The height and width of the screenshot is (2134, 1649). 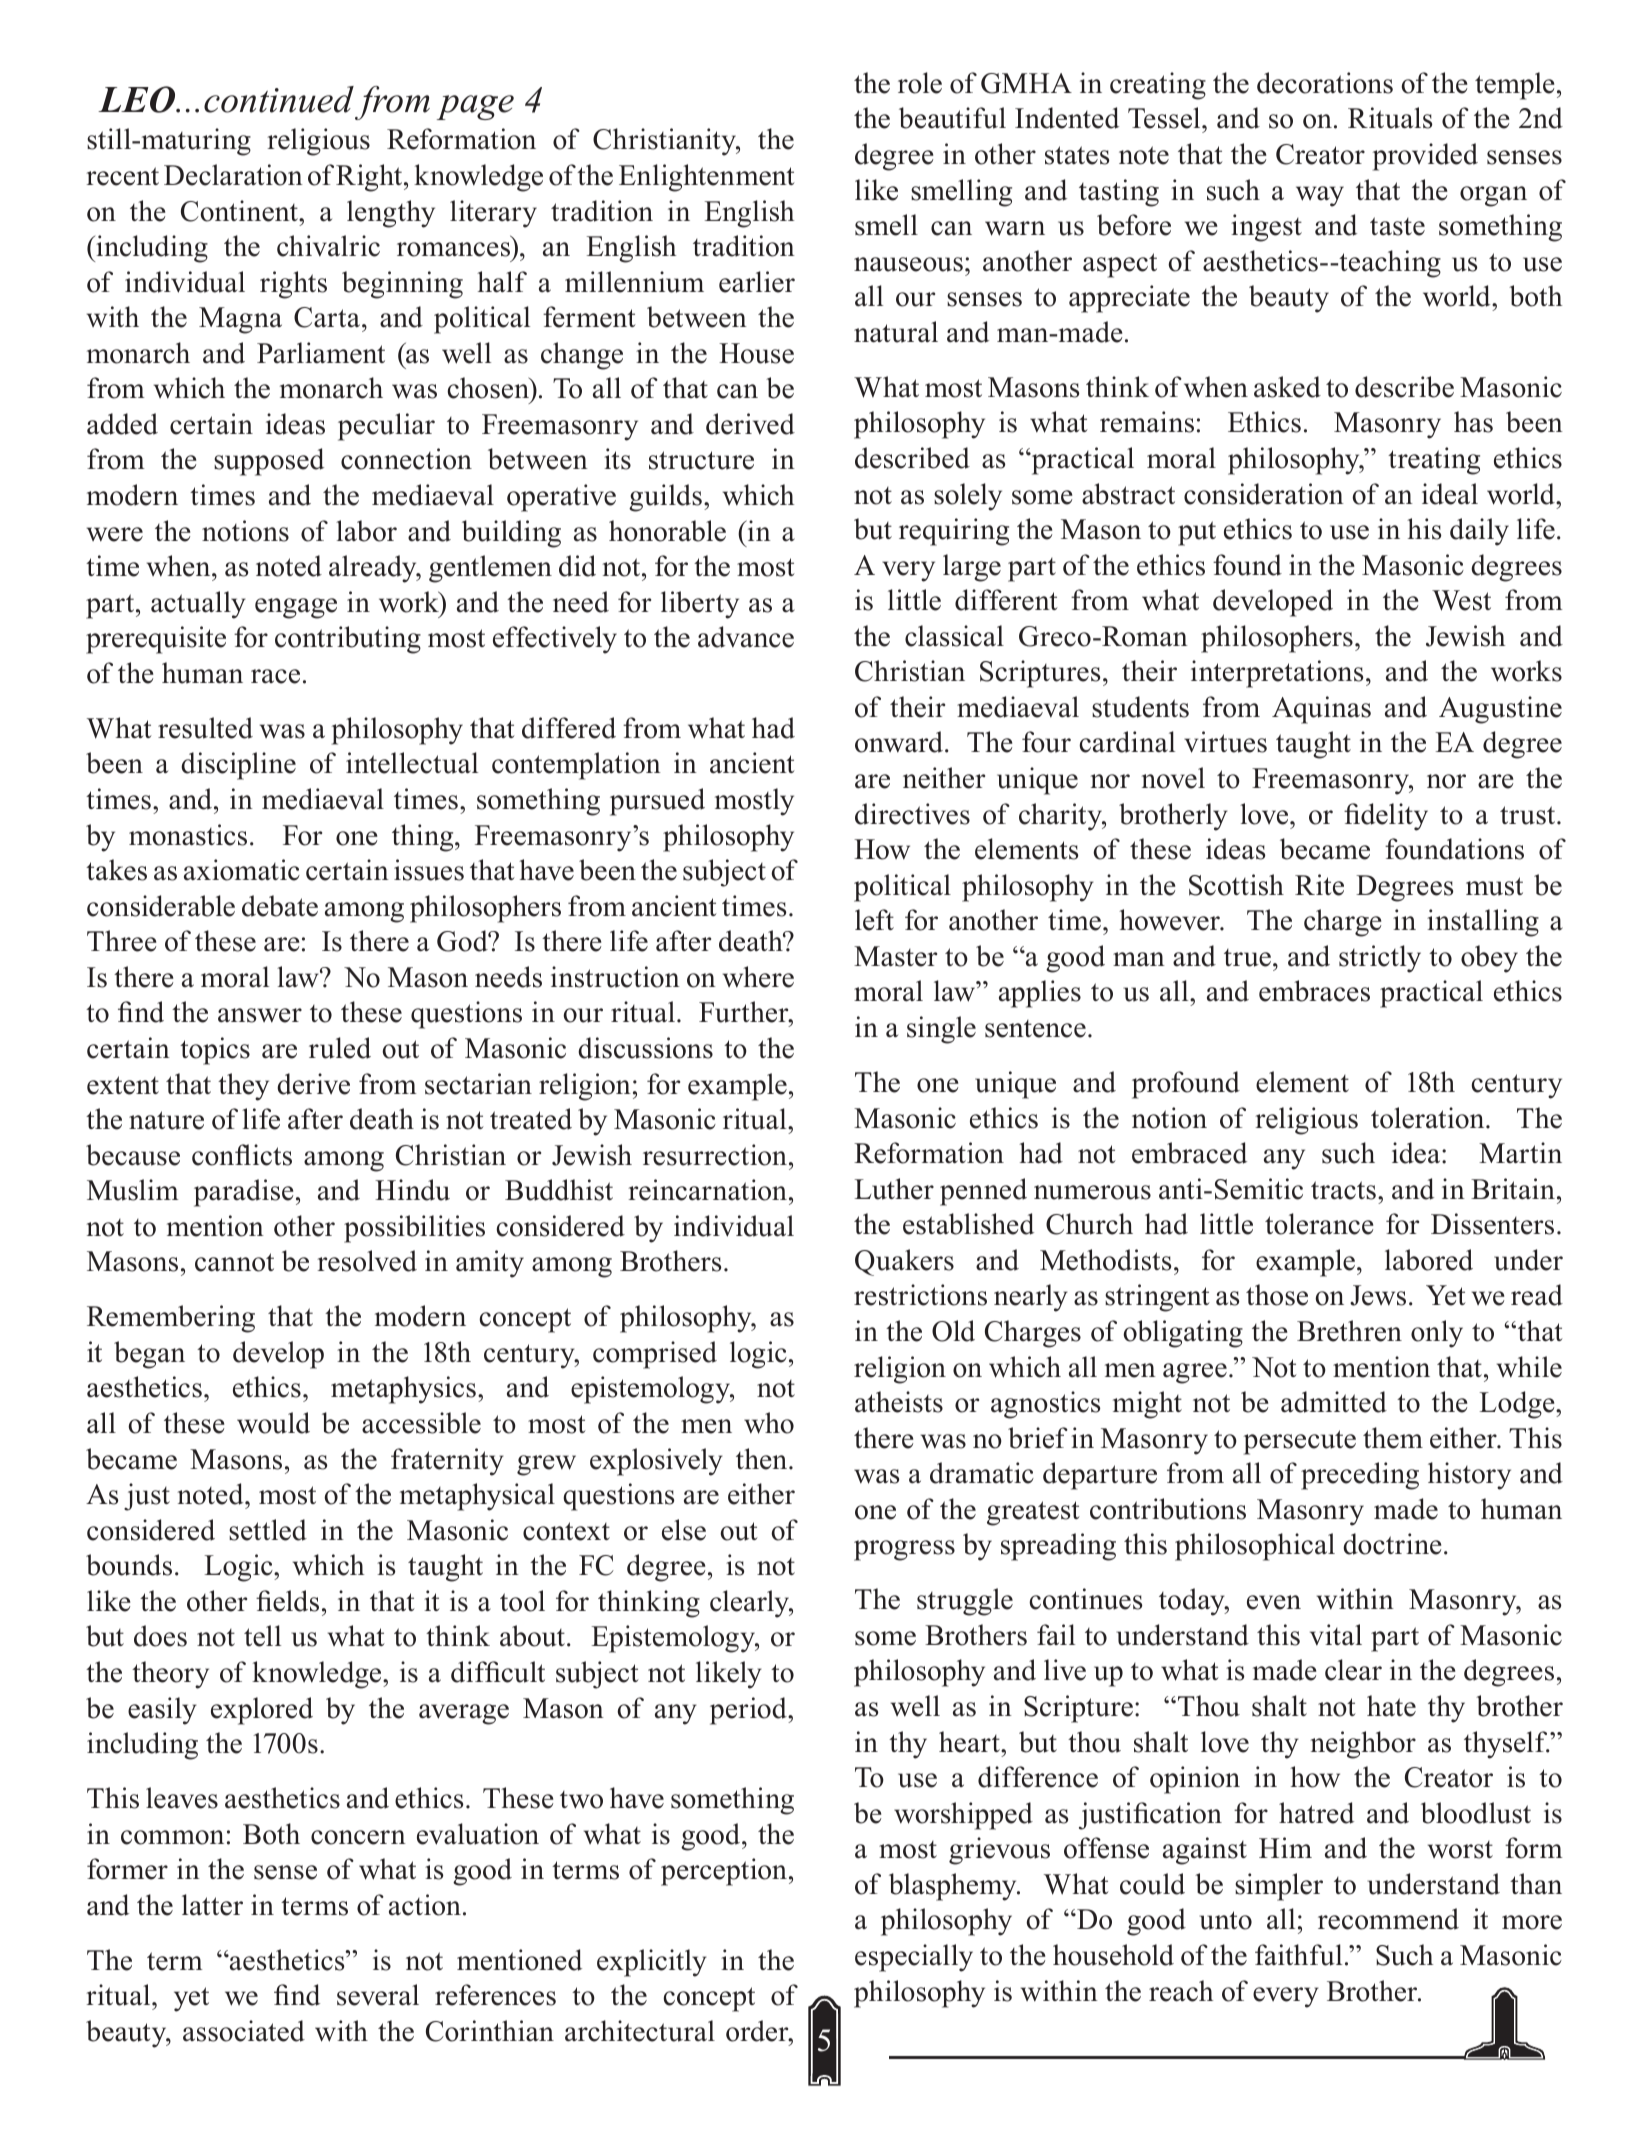 What do you see at coordinates (920, 83) in the screenshot?
I see `role` at bounding box center [920, 83].
